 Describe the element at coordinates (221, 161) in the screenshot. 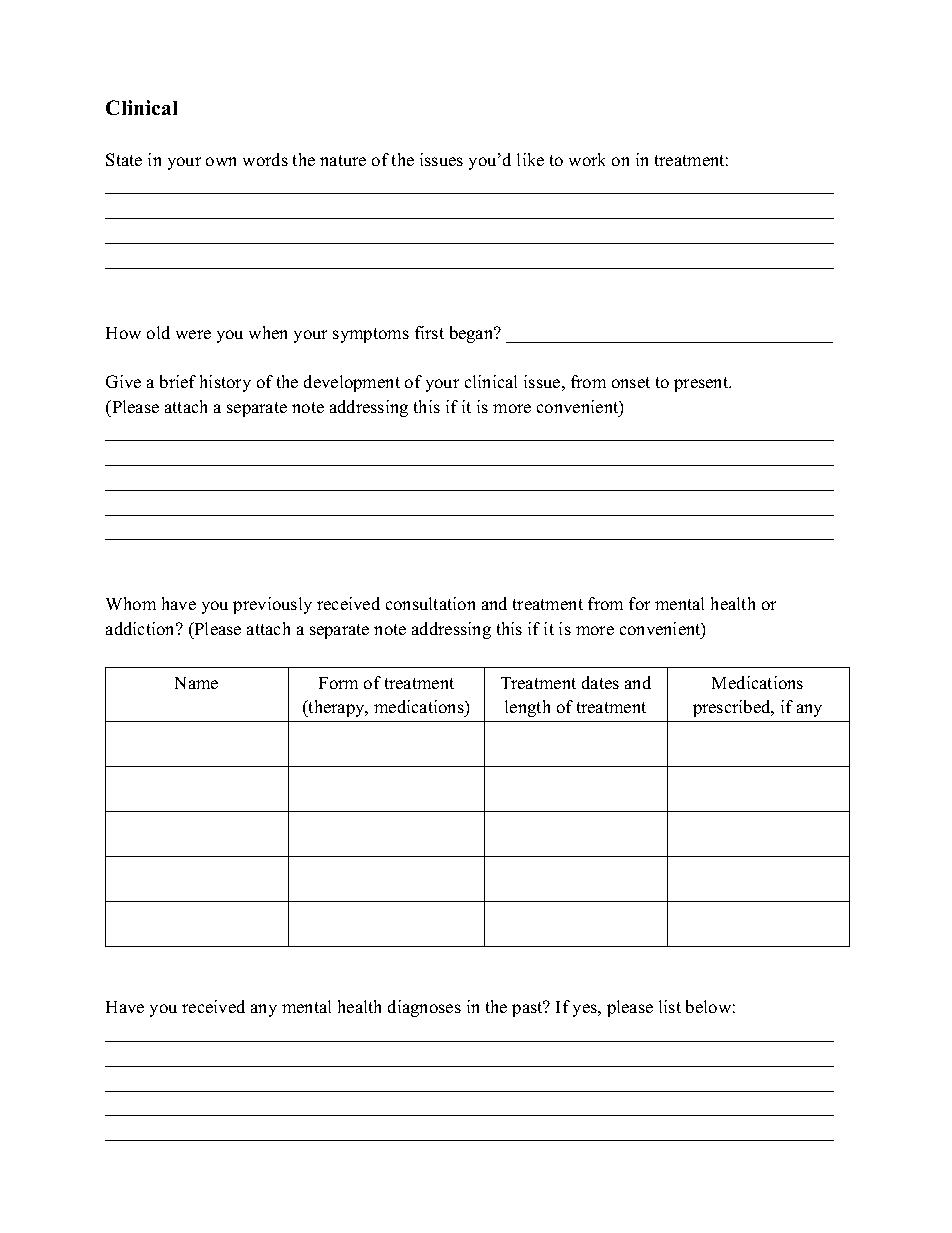

I see `own` at that location.
